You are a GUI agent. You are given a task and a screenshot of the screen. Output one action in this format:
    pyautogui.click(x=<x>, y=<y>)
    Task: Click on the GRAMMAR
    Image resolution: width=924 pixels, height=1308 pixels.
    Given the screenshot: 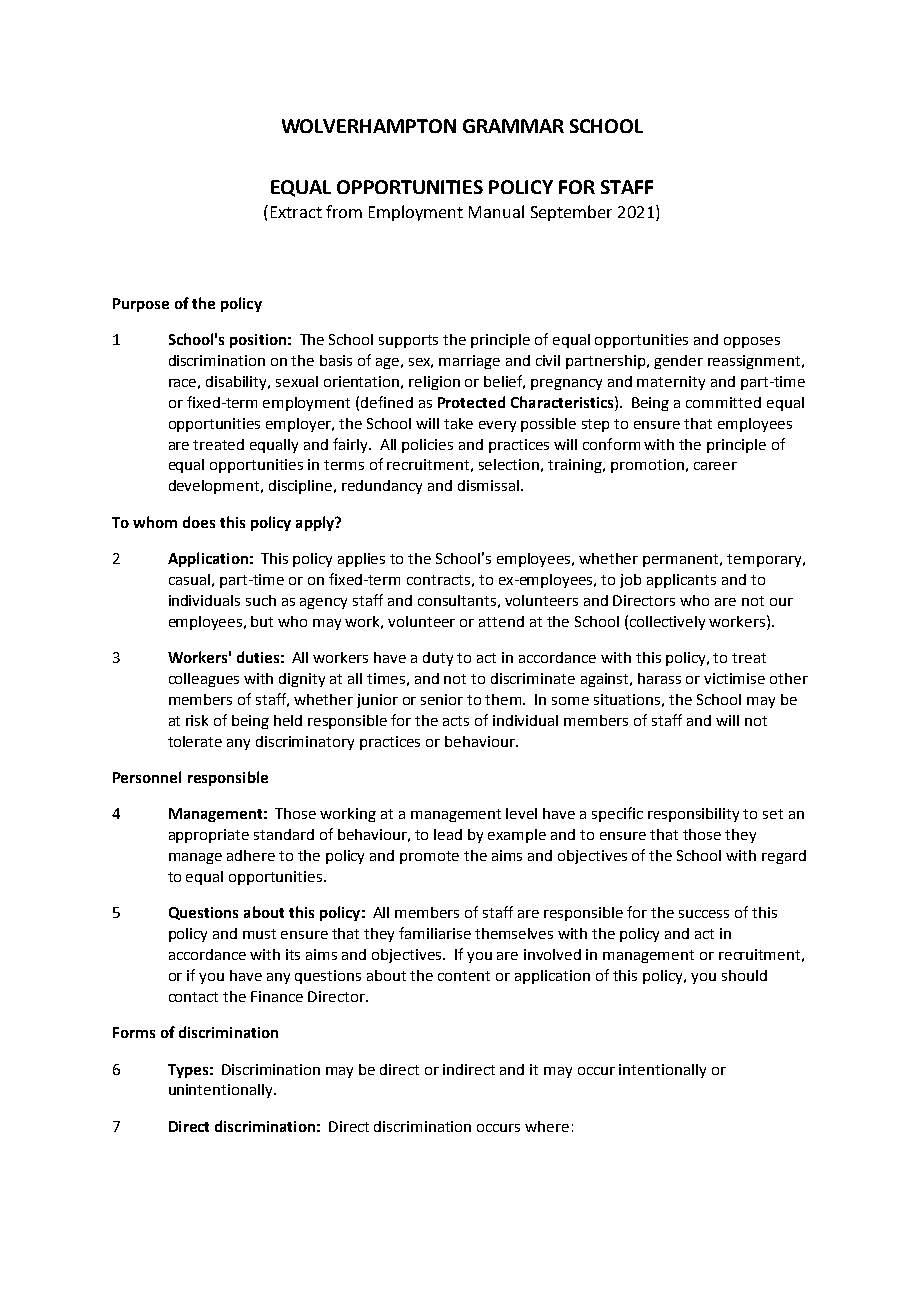 What is the action you would take?
    pyautogui.click(x=513, y=126)
